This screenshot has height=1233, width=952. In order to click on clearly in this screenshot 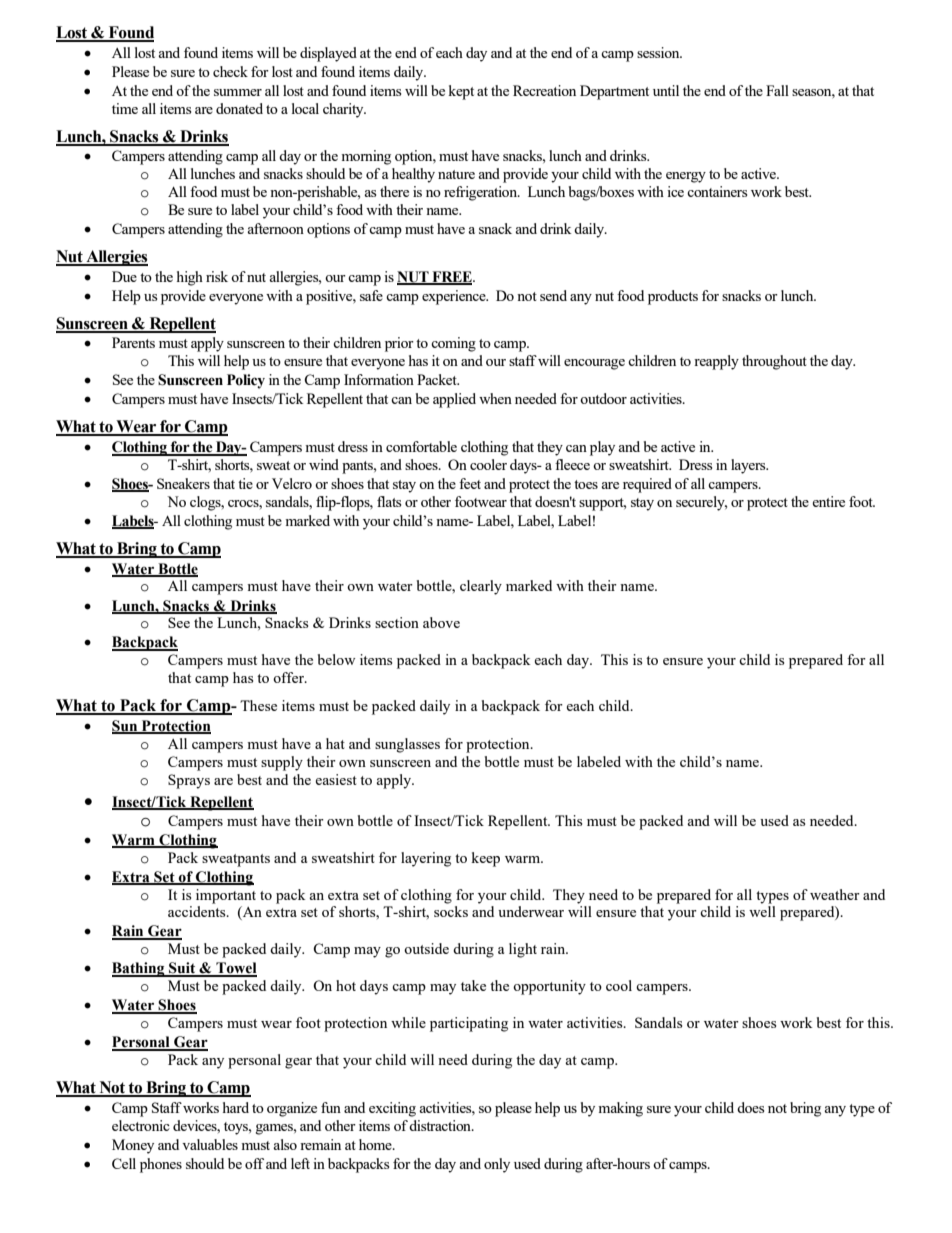, I will do `click(481, 587)`.
